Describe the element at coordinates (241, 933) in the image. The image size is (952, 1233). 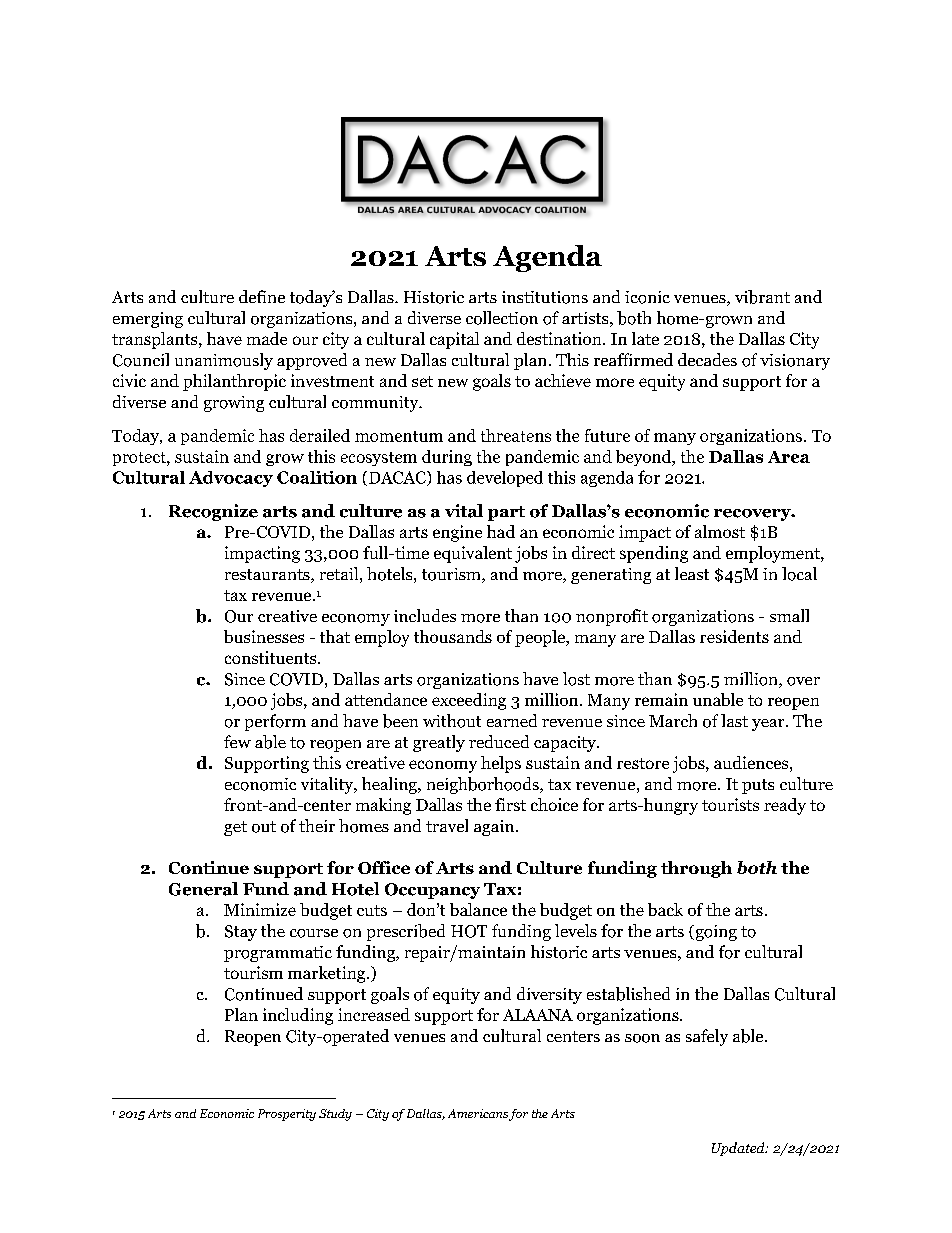
I see `Stay` at that location.
